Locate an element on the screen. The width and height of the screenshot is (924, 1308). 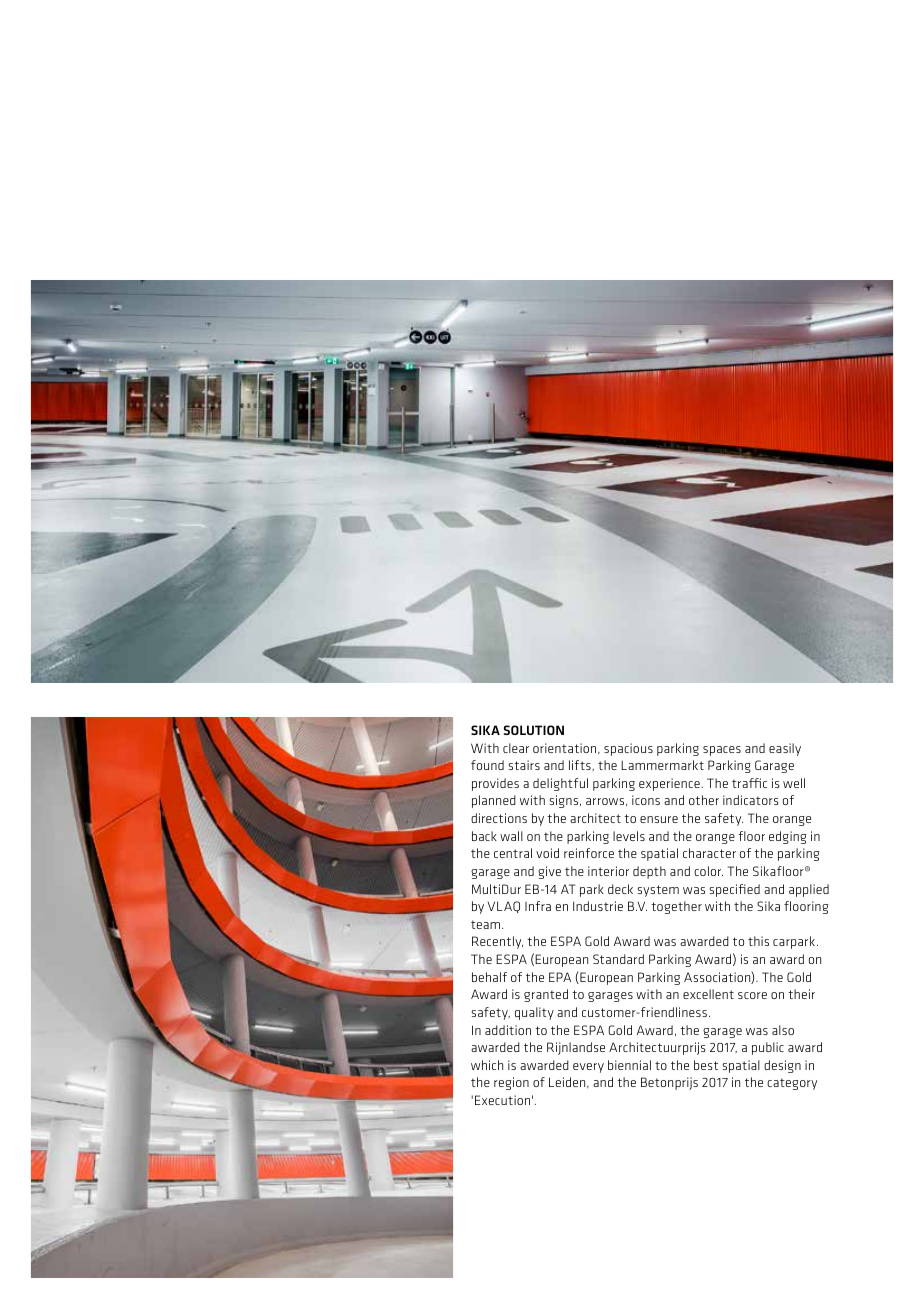
wall is located at coordinates (511, 836).
